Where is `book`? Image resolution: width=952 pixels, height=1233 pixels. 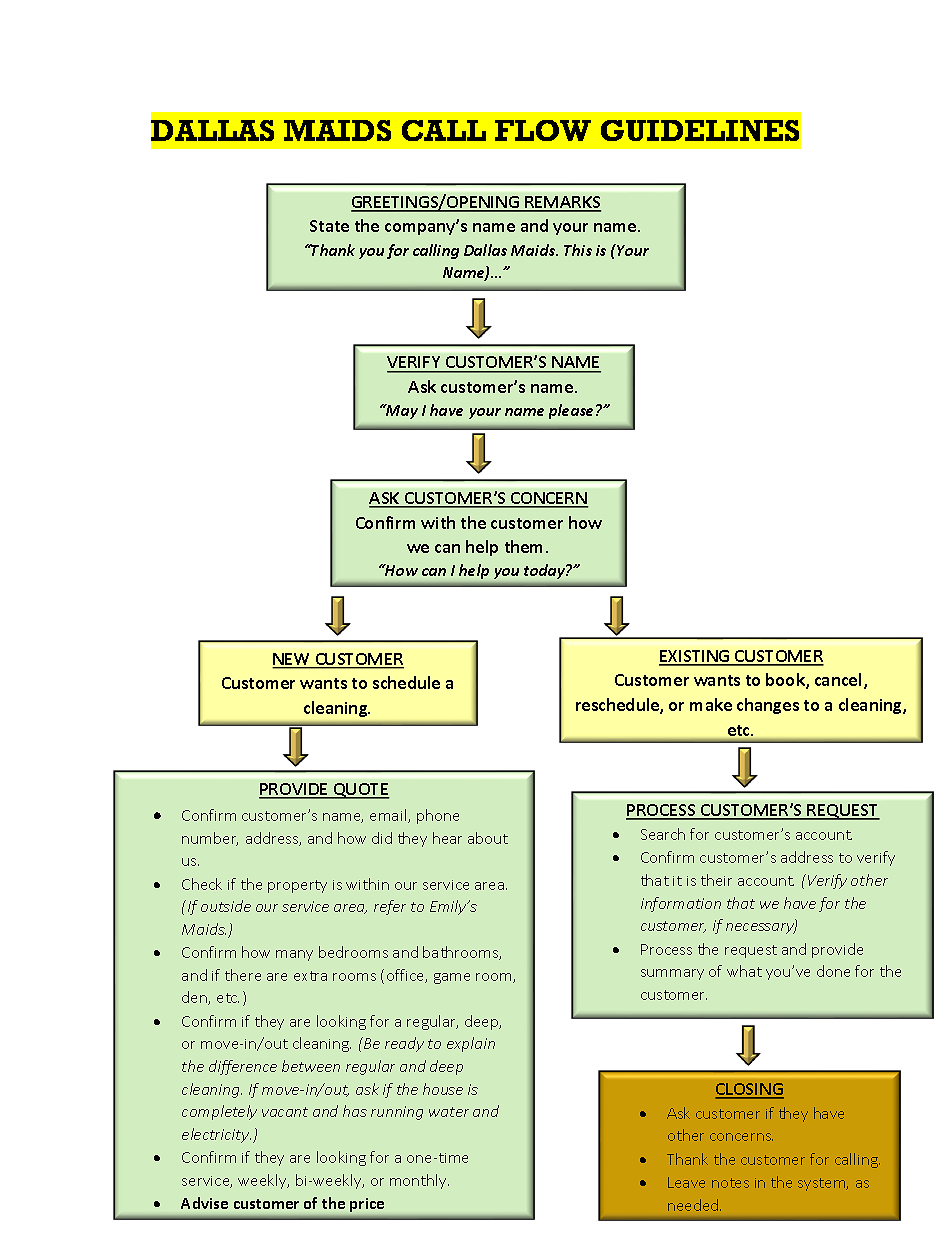
book is located at coordinates (786, 681).
